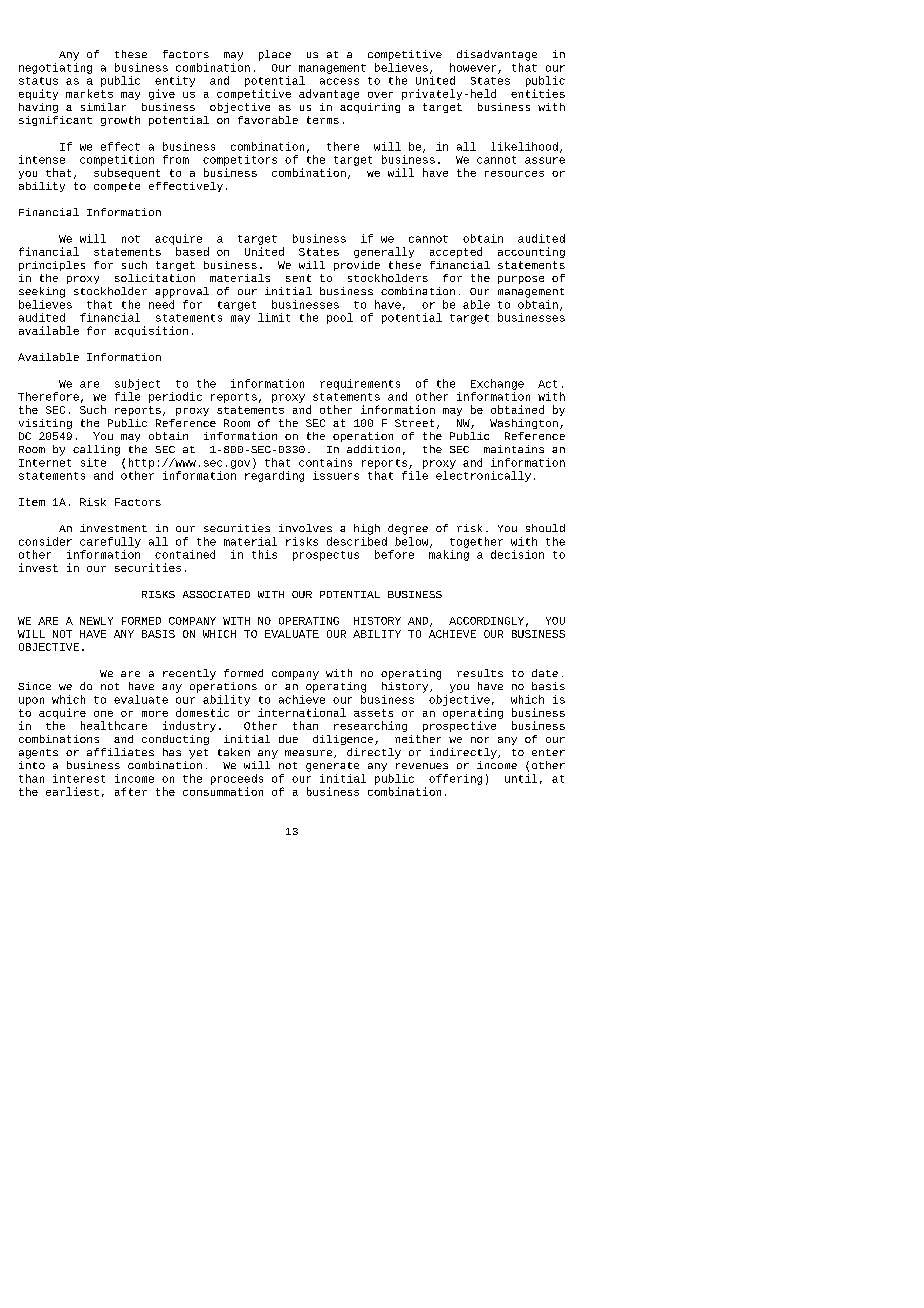  What do you see at coordinates (456, 252) in the page?
I see `accepted` at bounding box center [456, 252].
